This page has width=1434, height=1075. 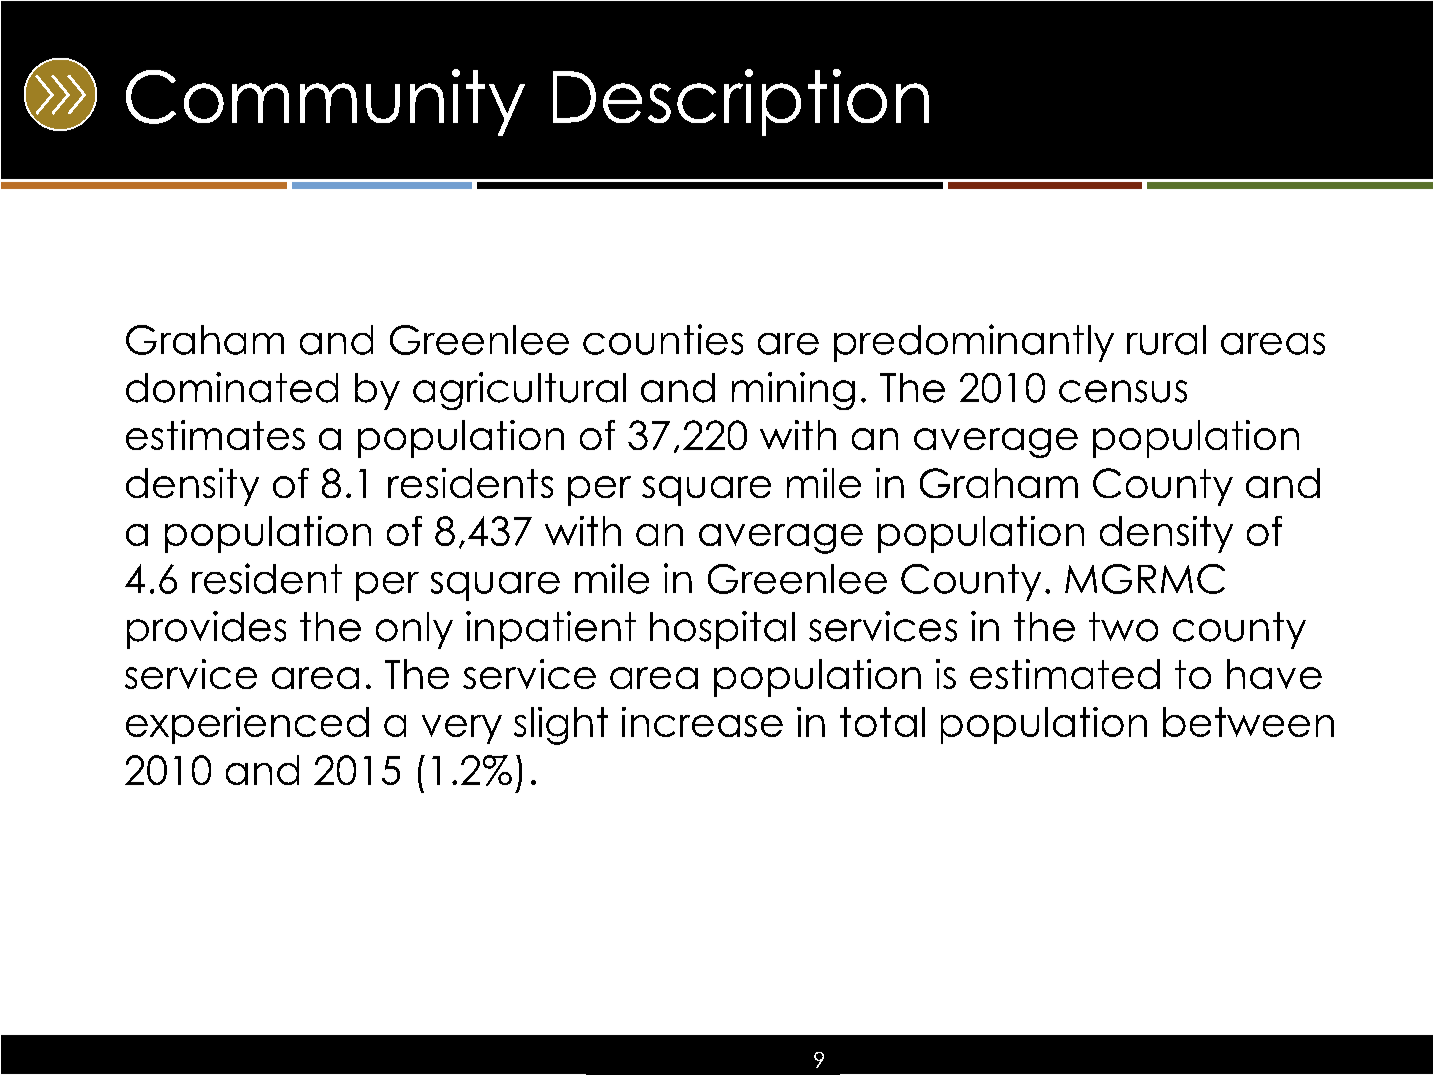 What do you see at coordinates (974, 343) in the page?
I see `predominantly` at bounding box center [974, 343].
